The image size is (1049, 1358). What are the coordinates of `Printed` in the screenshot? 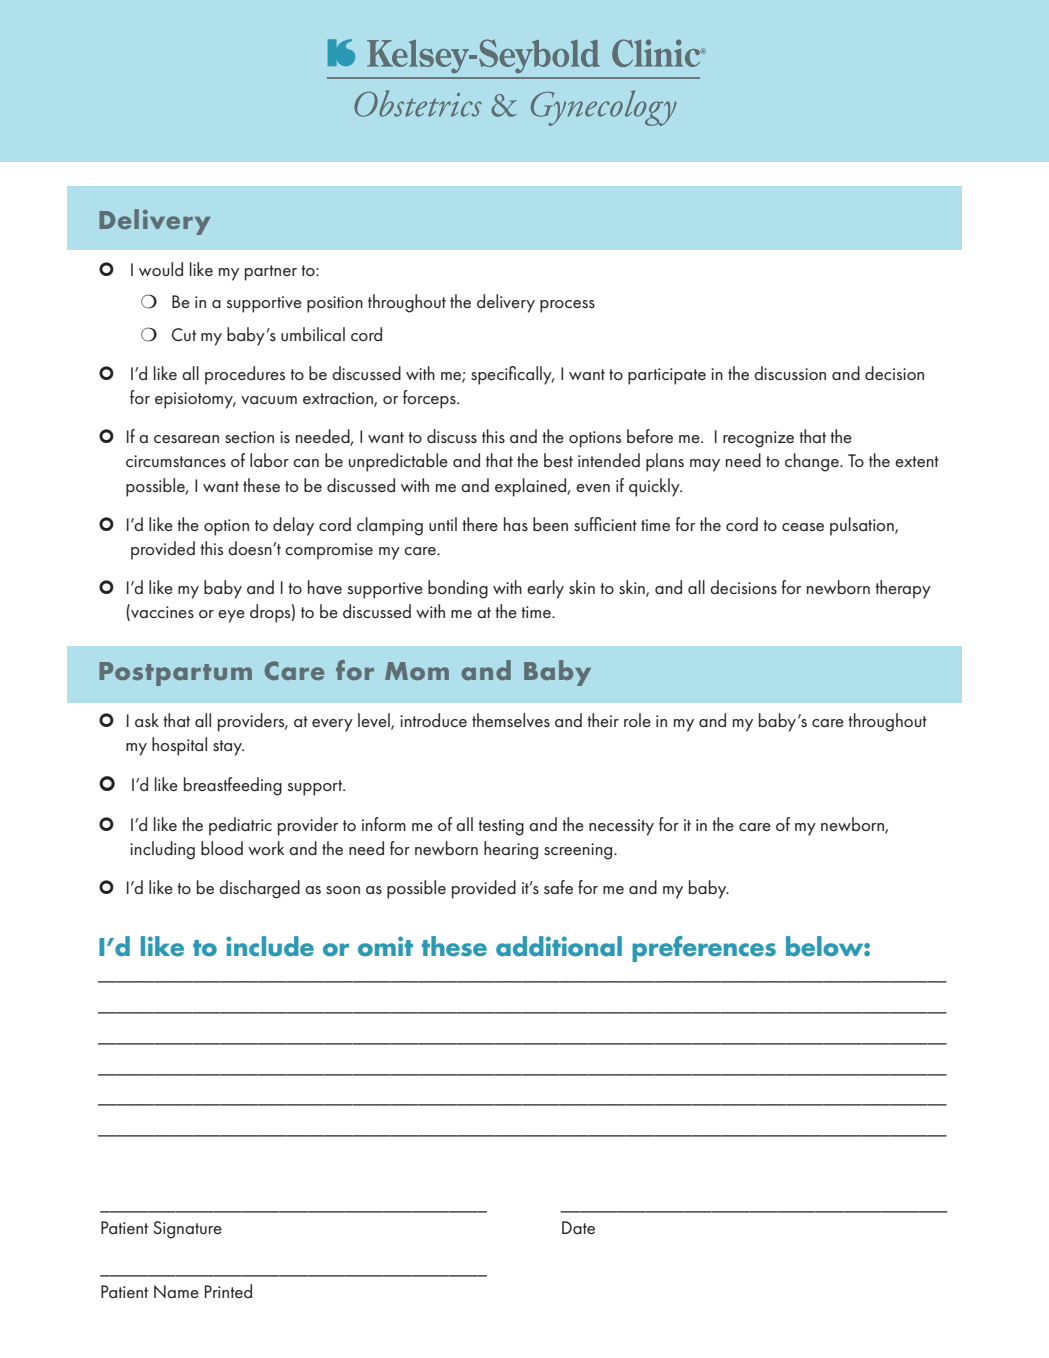 It's located at (228, 1291).
